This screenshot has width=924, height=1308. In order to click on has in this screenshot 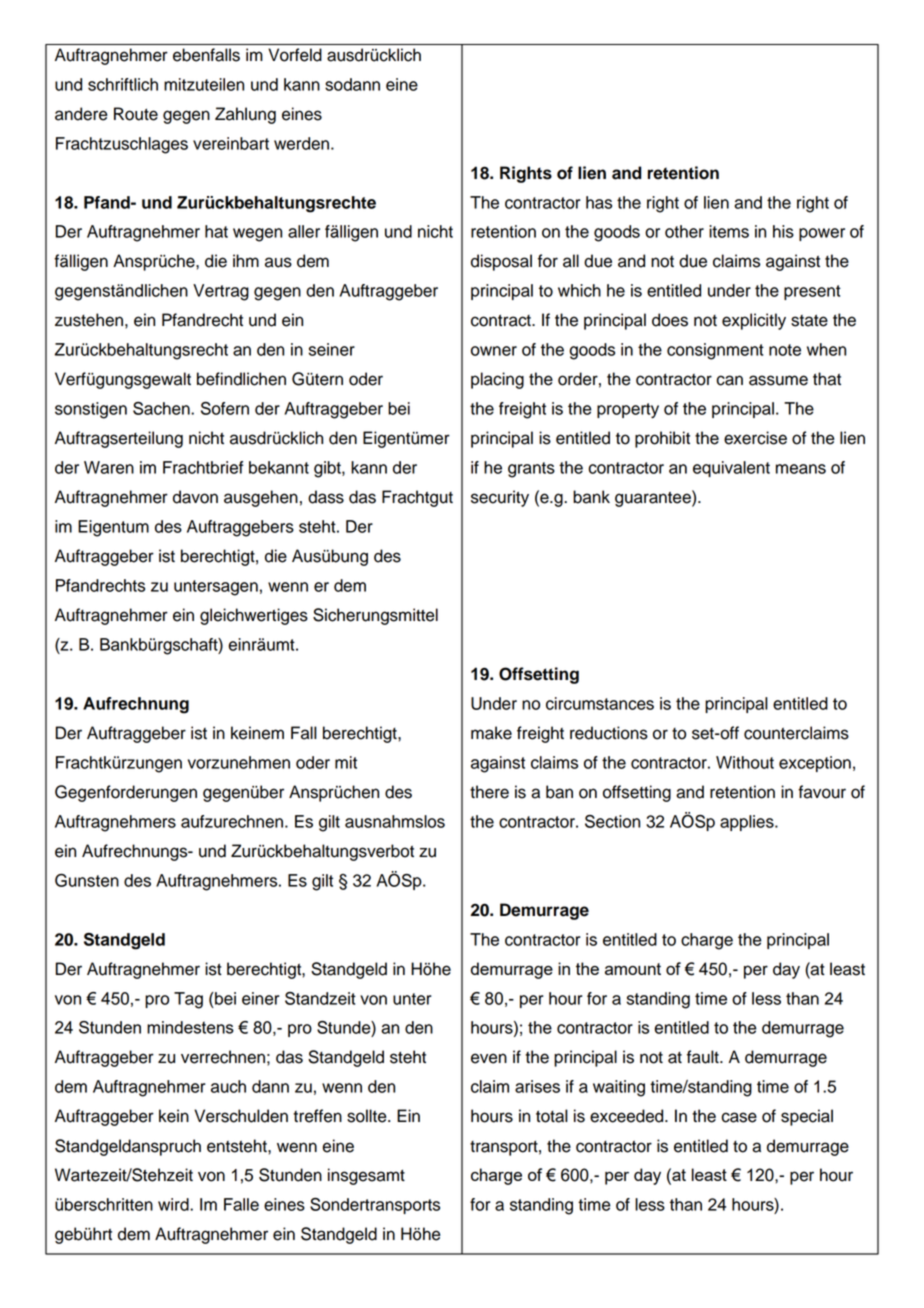, I will do `click(599, 202)`.
